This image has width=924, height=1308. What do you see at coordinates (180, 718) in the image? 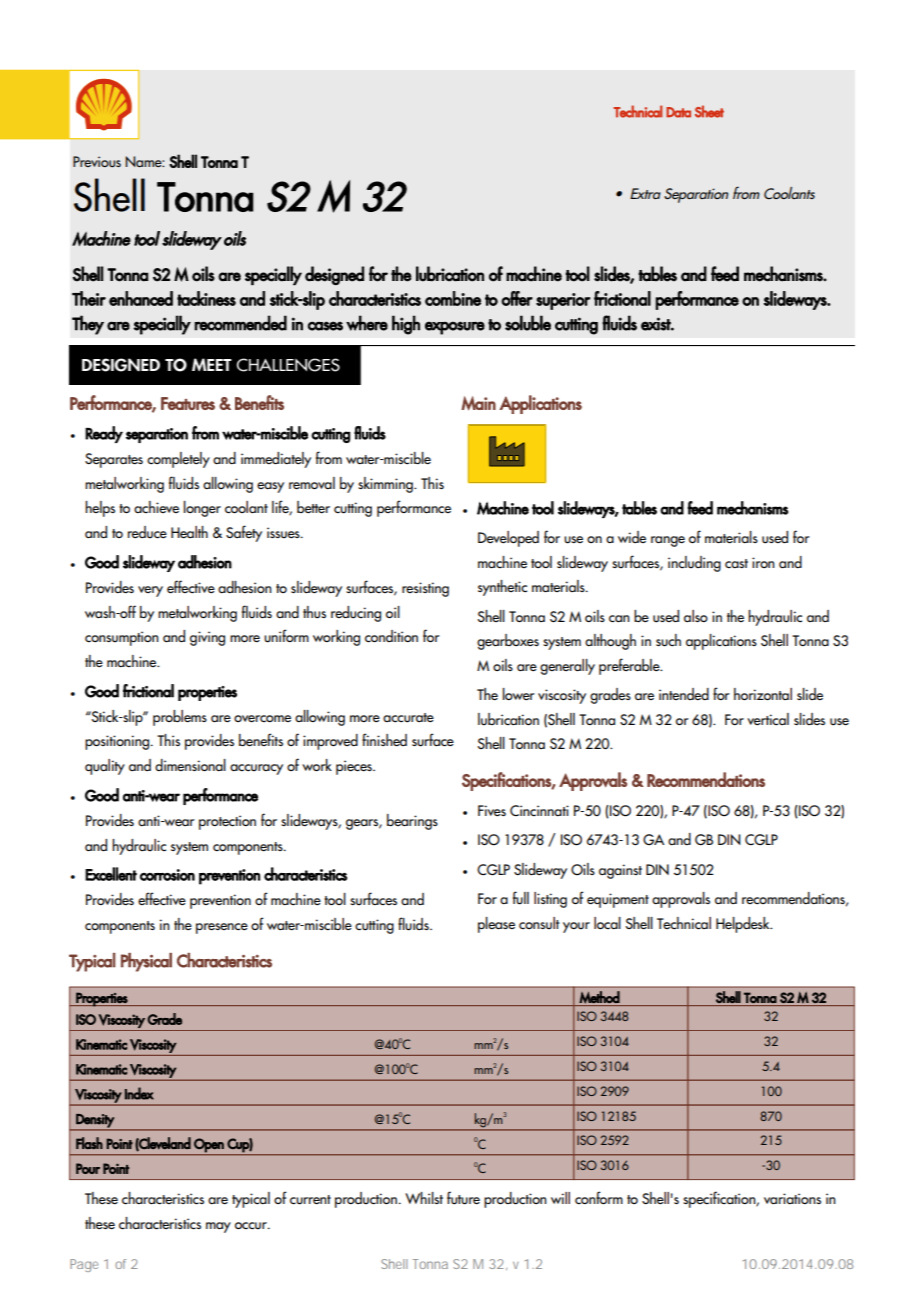
I see `problems` at bounding box center [180, 718].
